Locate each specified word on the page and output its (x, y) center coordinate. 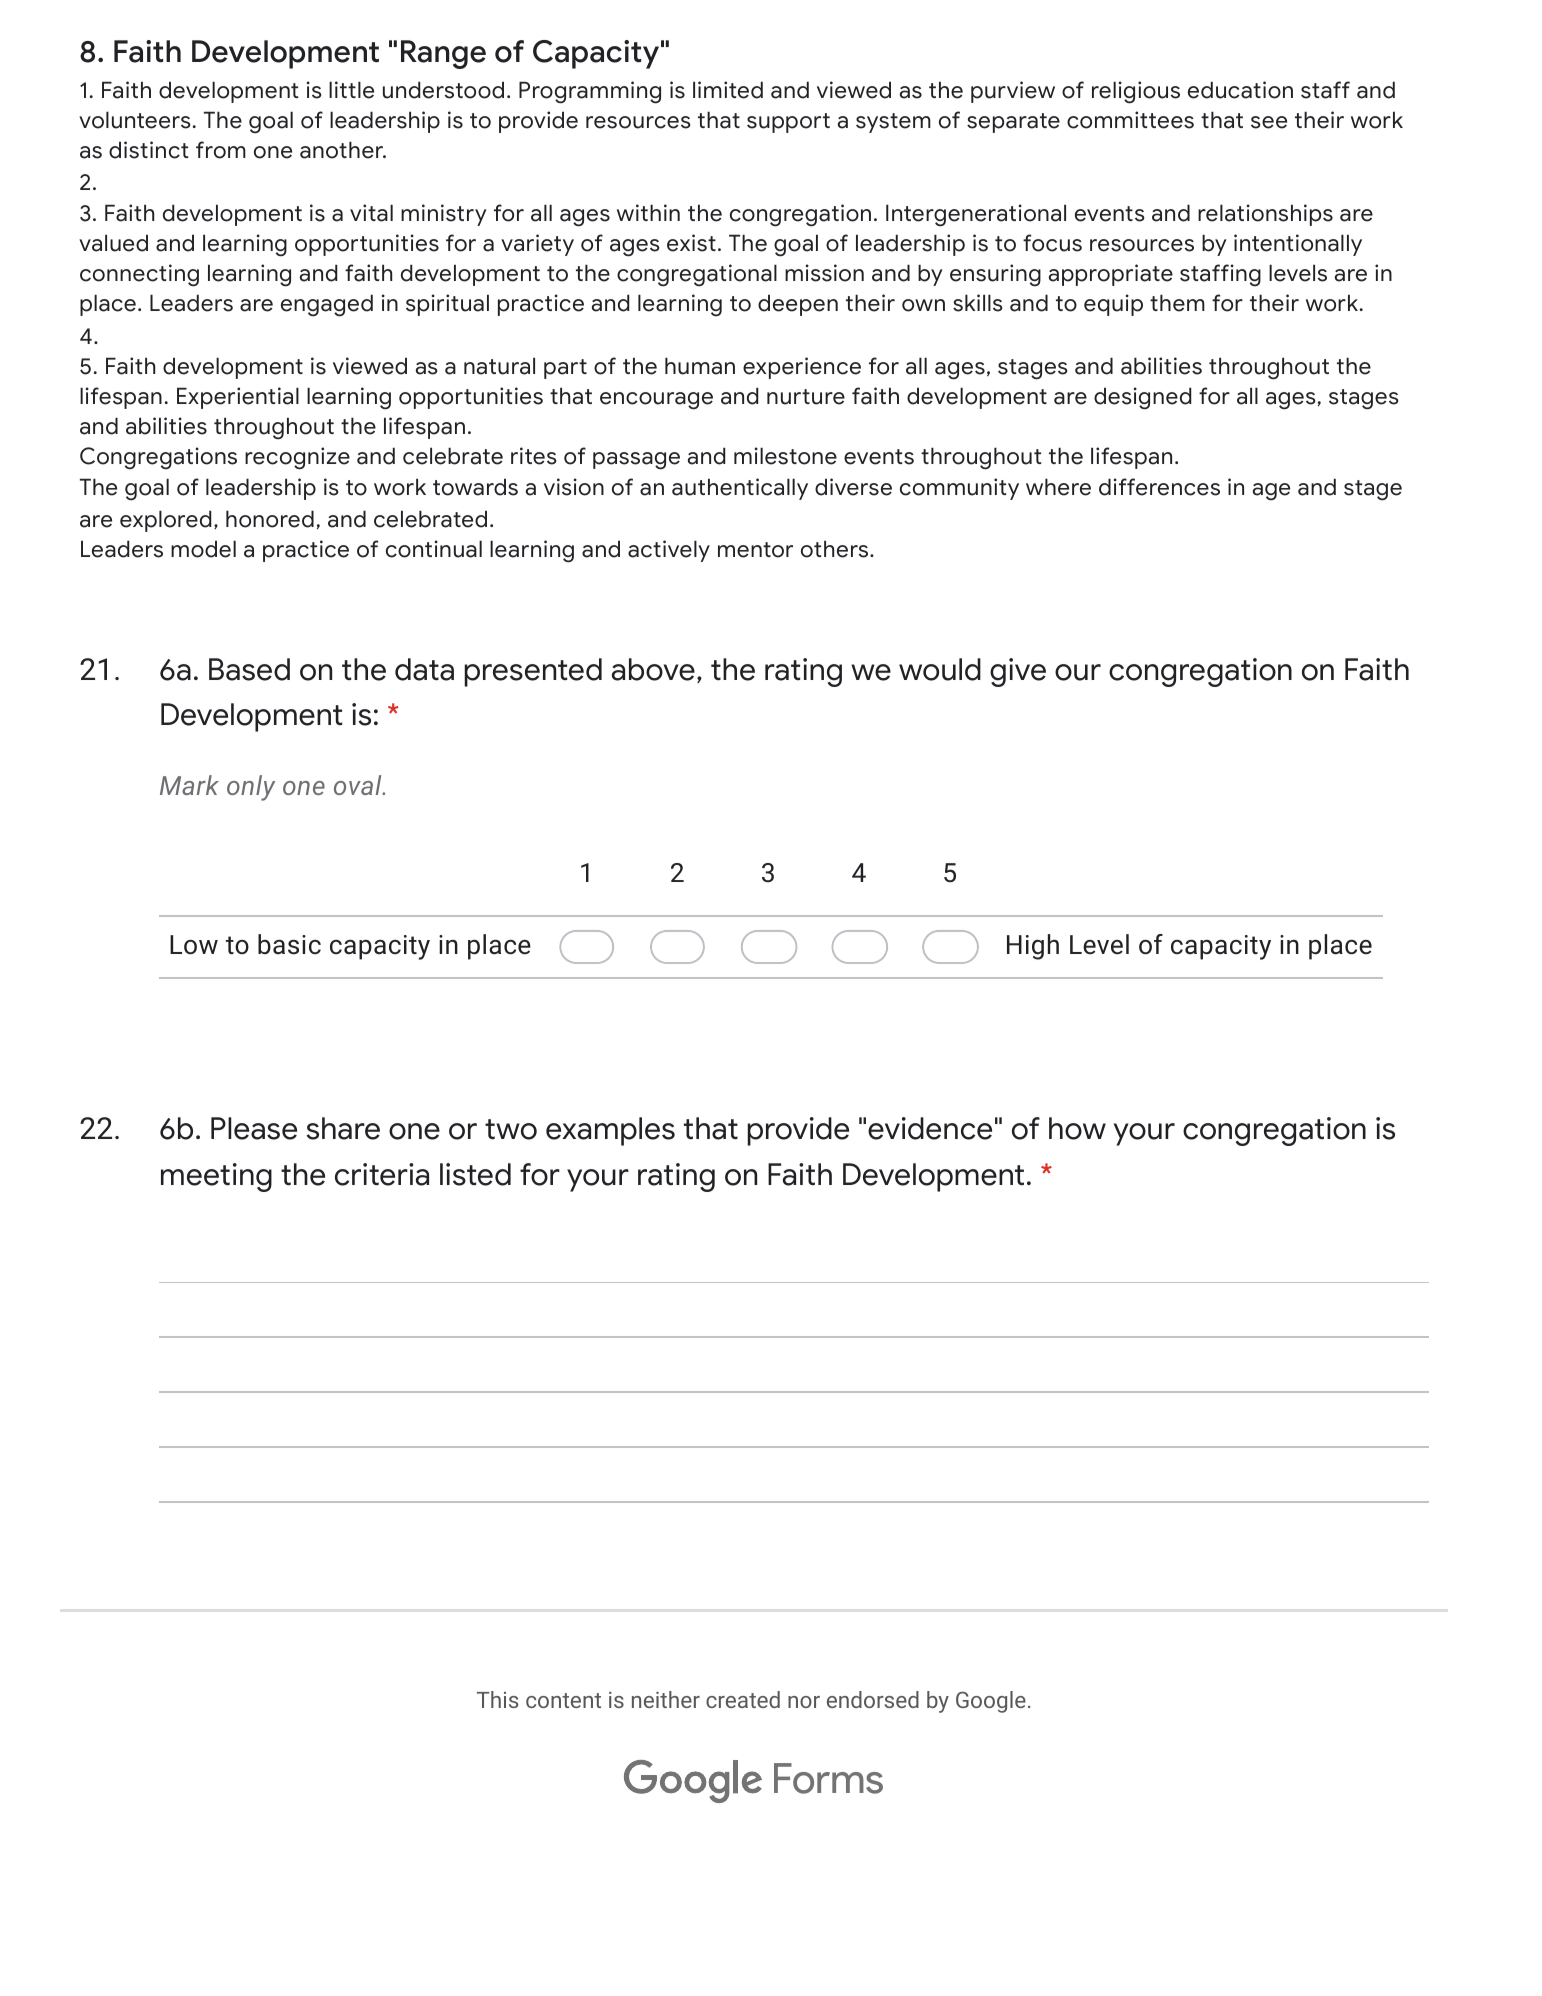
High (1033, 947)
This (497, 1699)
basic (289, 944)
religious (1136, 92)
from (221, 150)
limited (728, 90)
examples (610, 1131)
